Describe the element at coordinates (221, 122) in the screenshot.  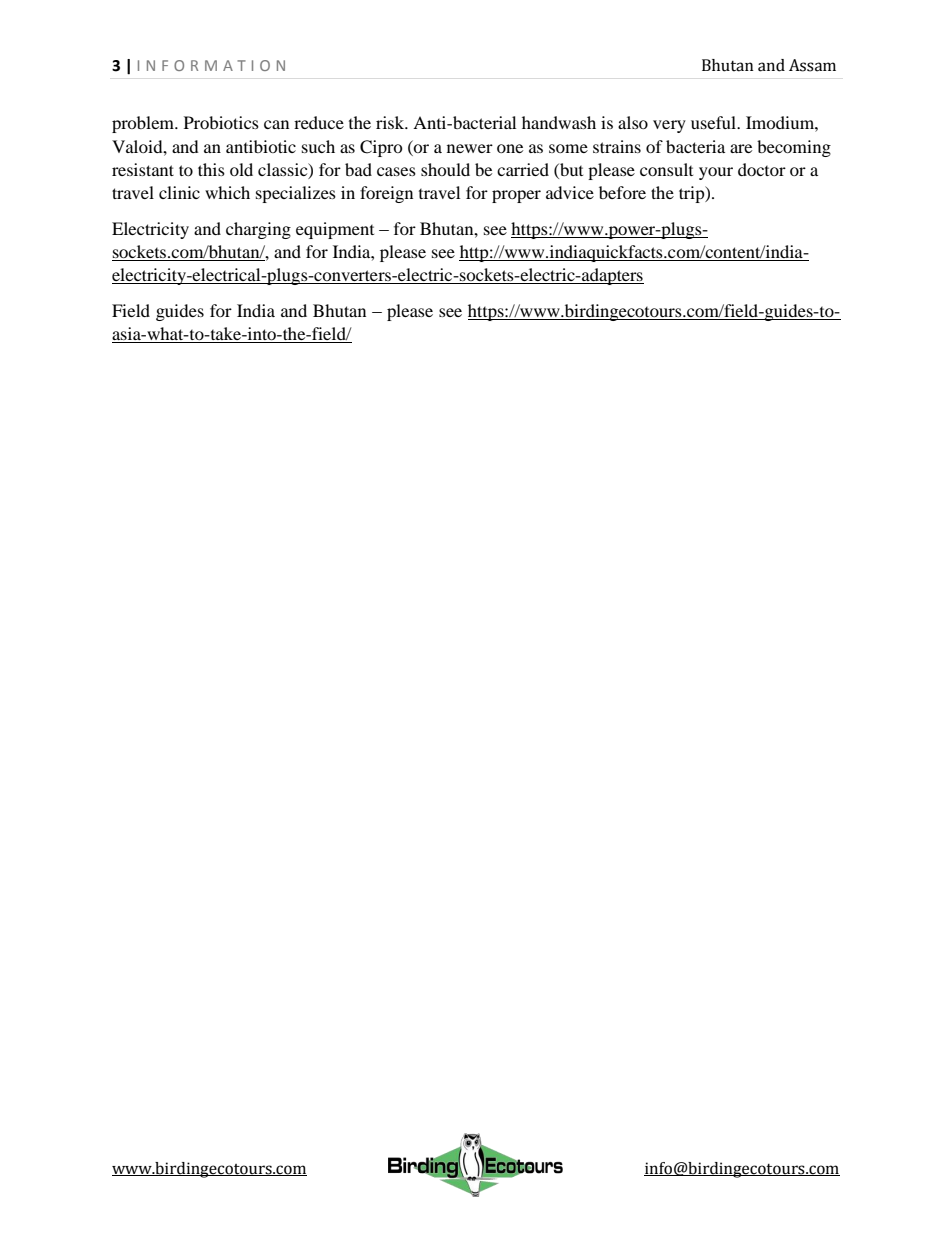
I see `Probiotics` at that location.
